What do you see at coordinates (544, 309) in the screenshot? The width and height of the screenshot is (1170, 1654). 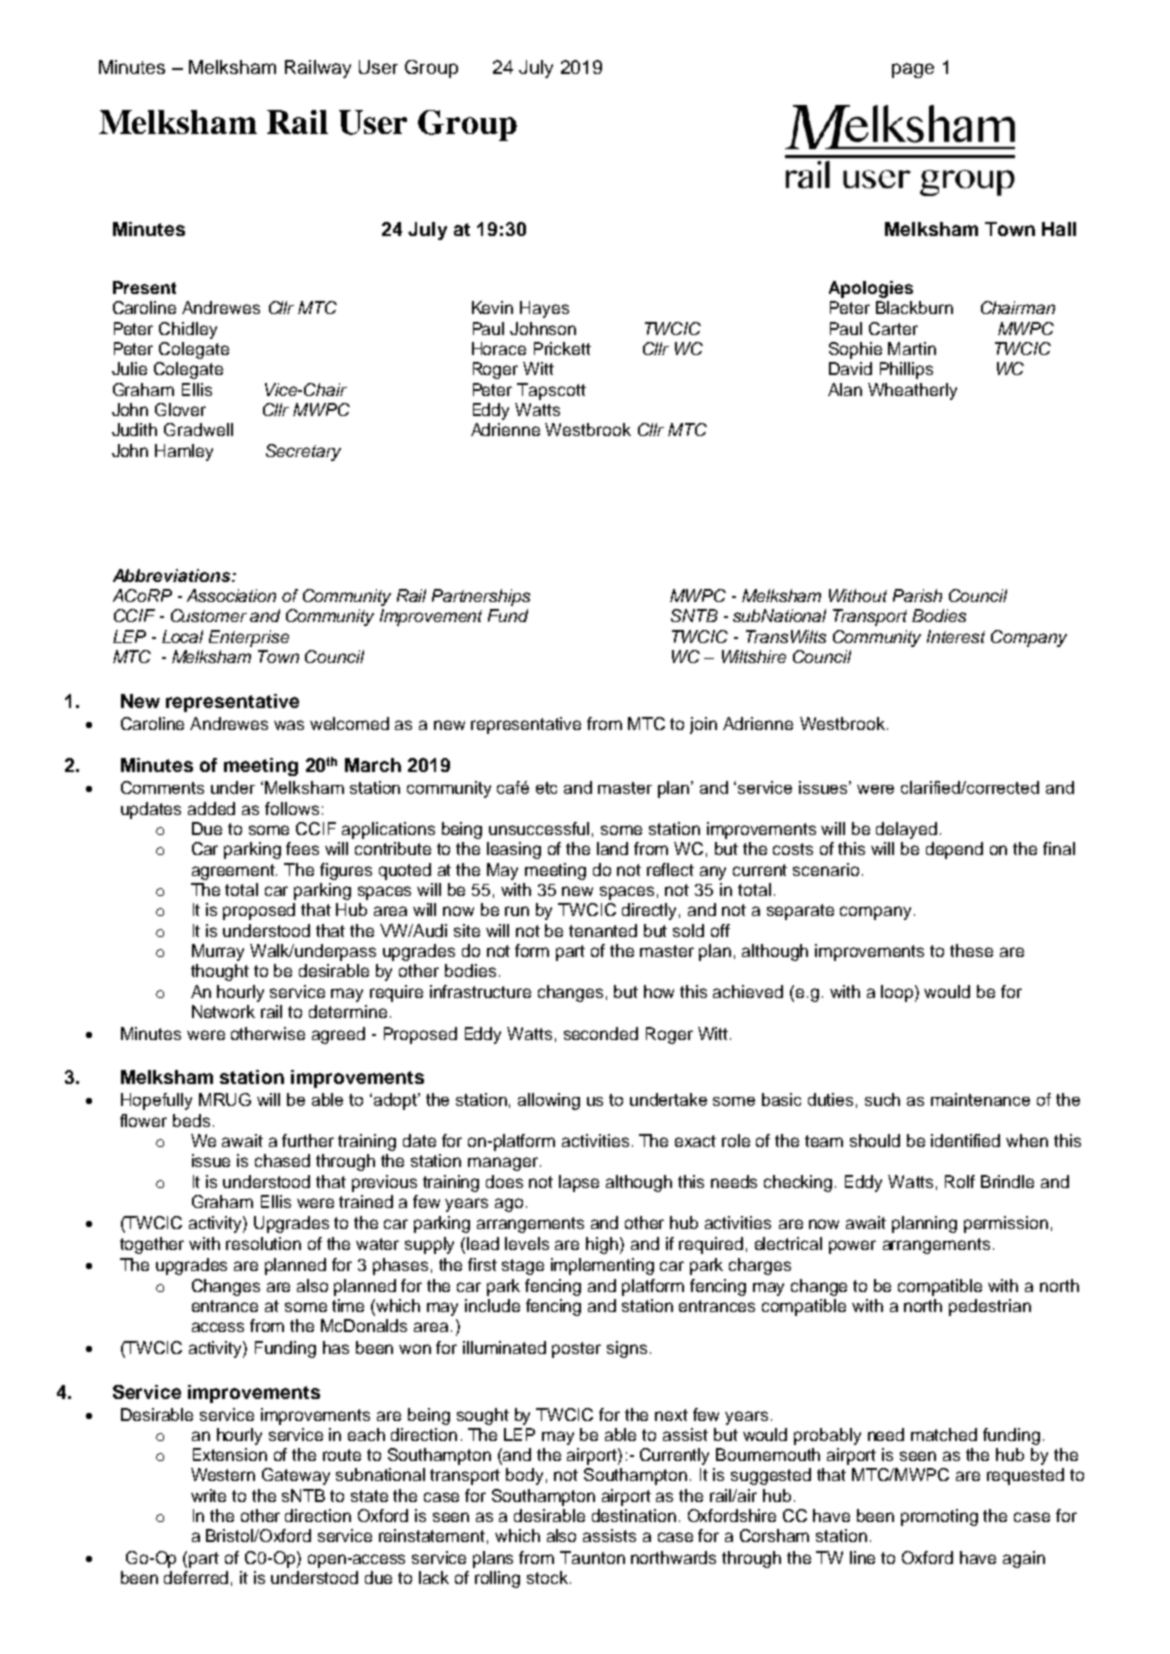 I see `Hayes` at bounding box center [544, 309].
